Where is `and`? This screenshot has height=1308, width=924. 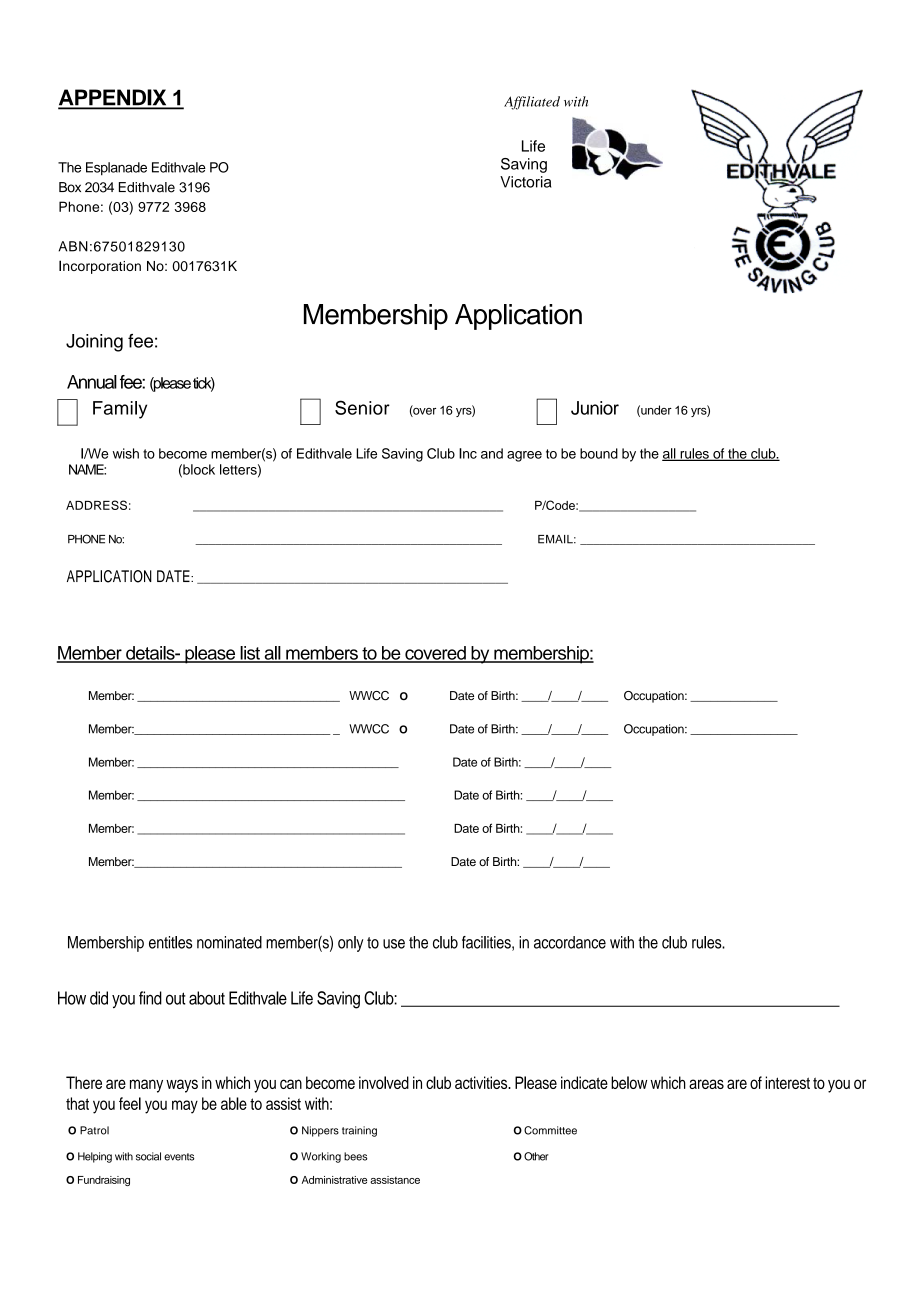 and is located at coordinates (492, 453).
